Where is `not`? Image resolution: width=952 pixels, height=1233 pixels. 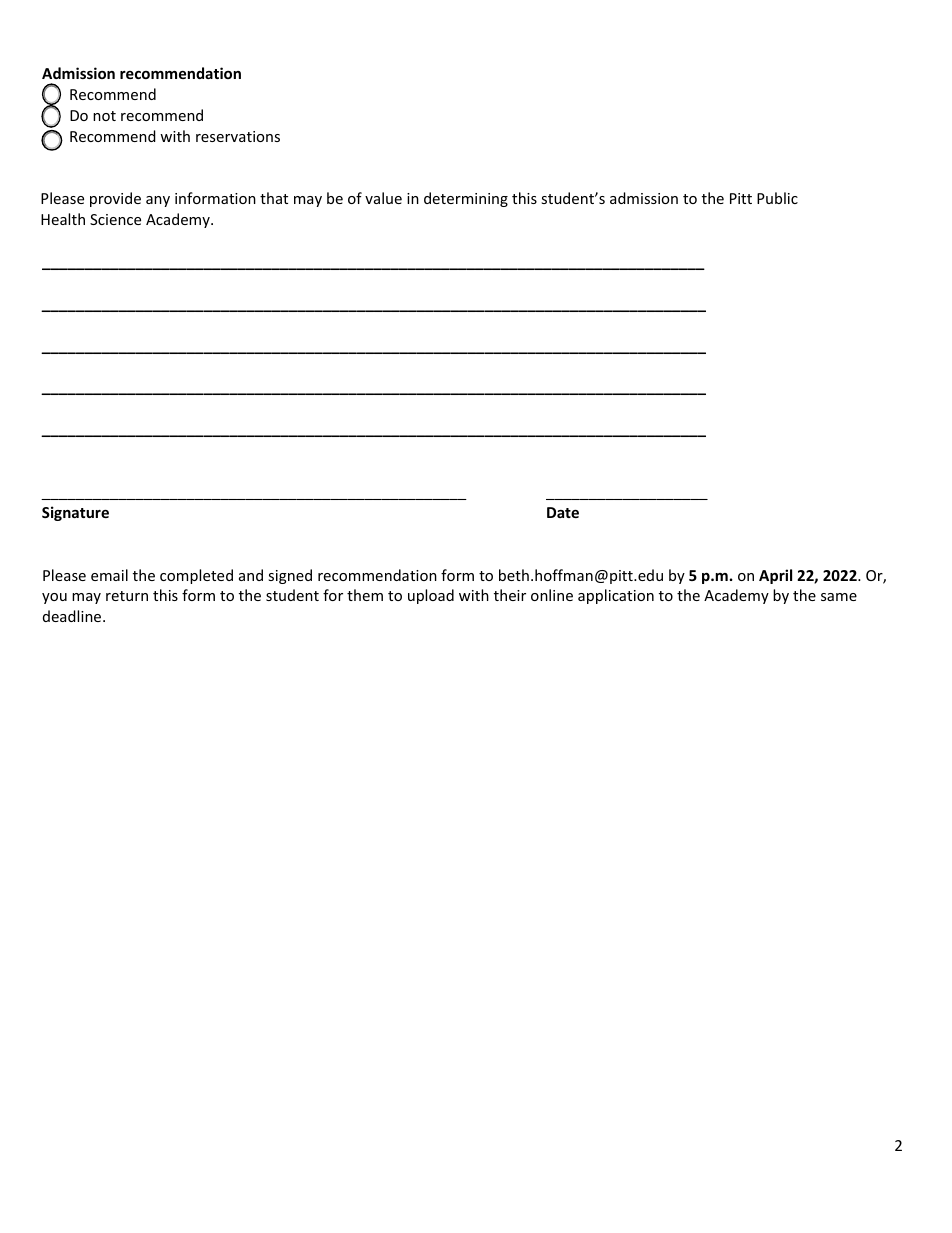
not is located at coordinates (104, 116).
